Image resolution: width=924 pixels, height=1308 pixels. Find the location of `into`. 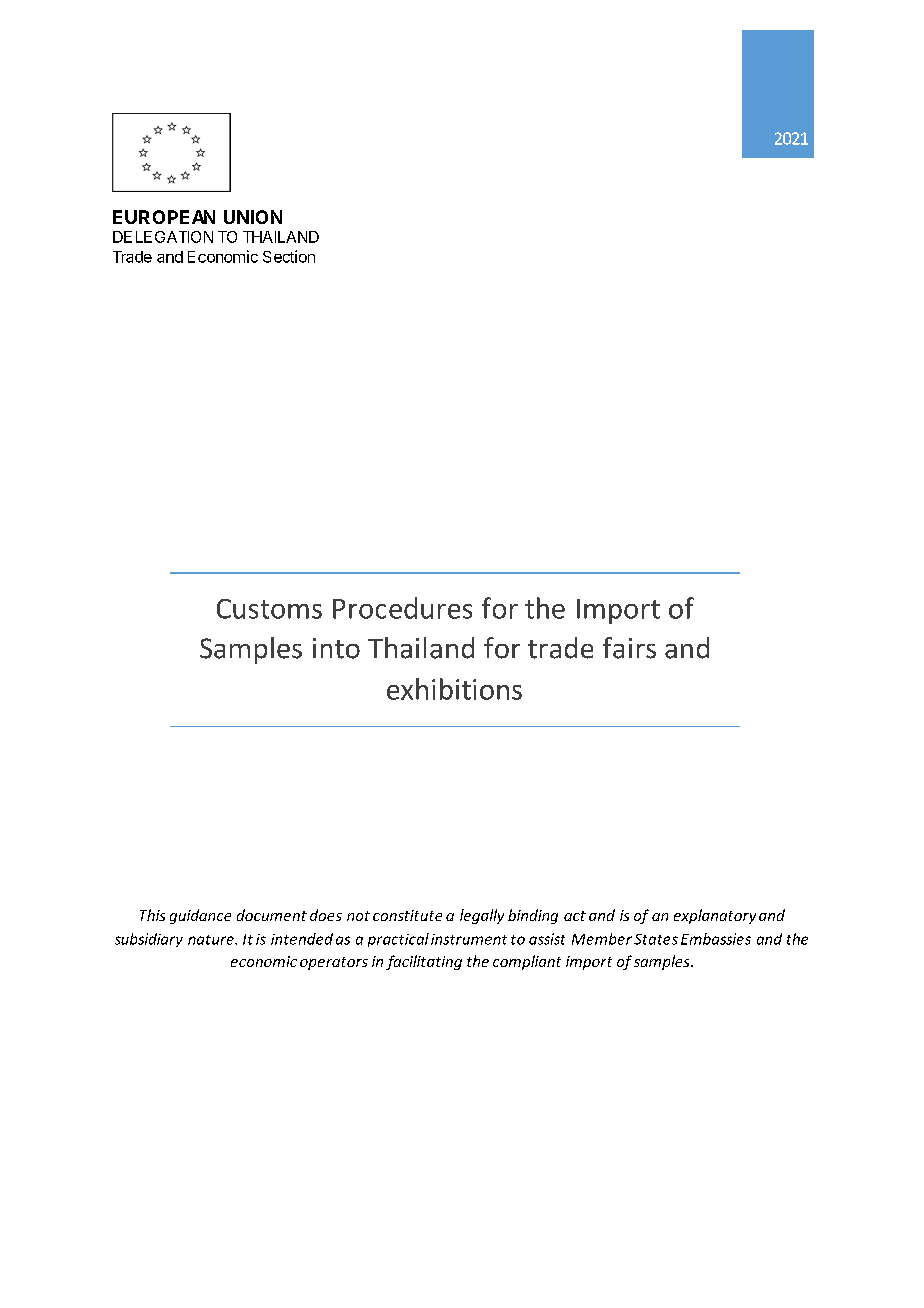

into is located at coordinates (336, 648).
